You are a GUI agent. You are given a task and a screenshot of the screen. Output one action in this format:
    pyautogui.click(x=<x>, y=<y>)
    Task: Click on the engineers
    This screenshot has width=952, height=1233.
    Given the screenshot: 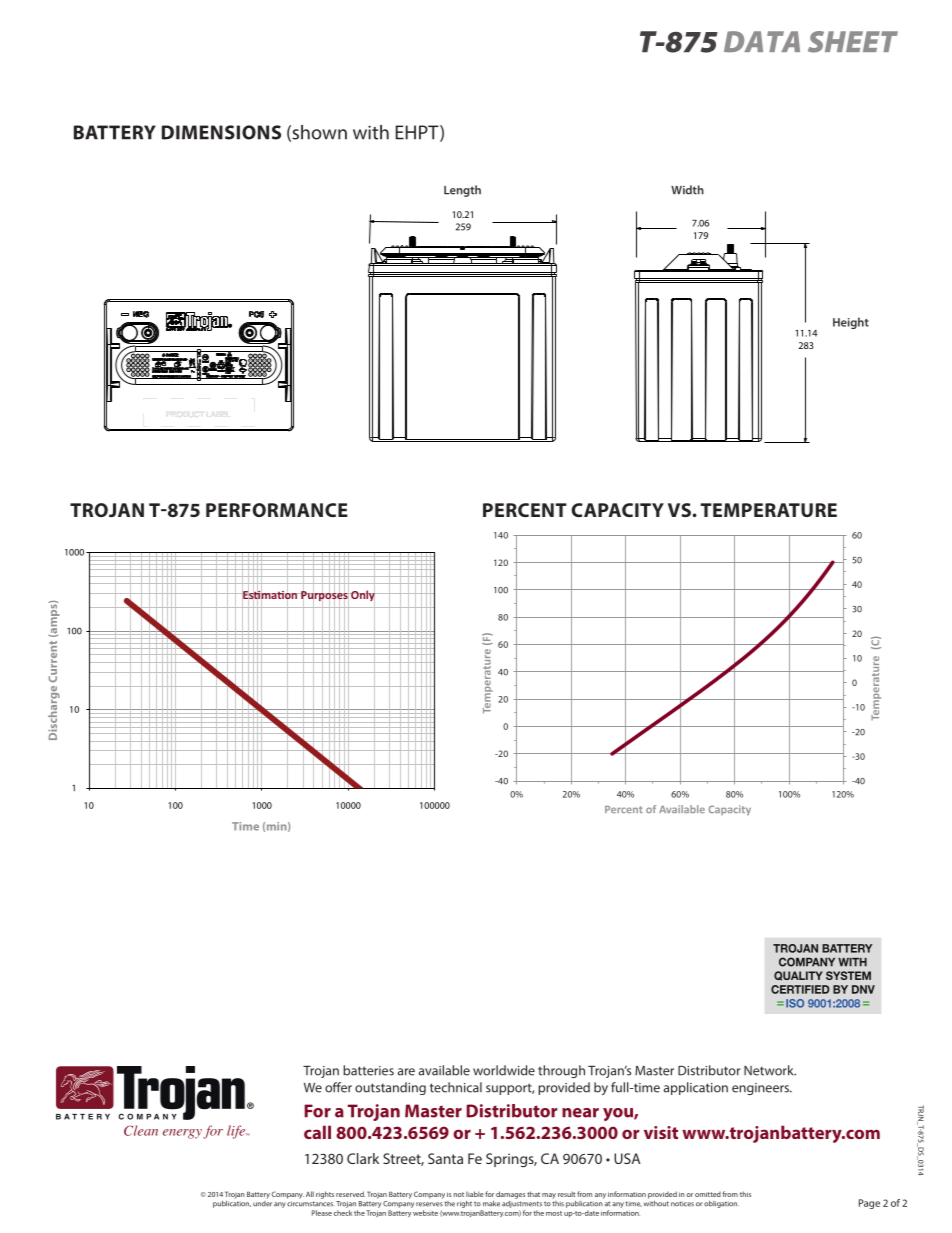 What is the action you would take?
    pyautogui.click(x=761, y=1089)
